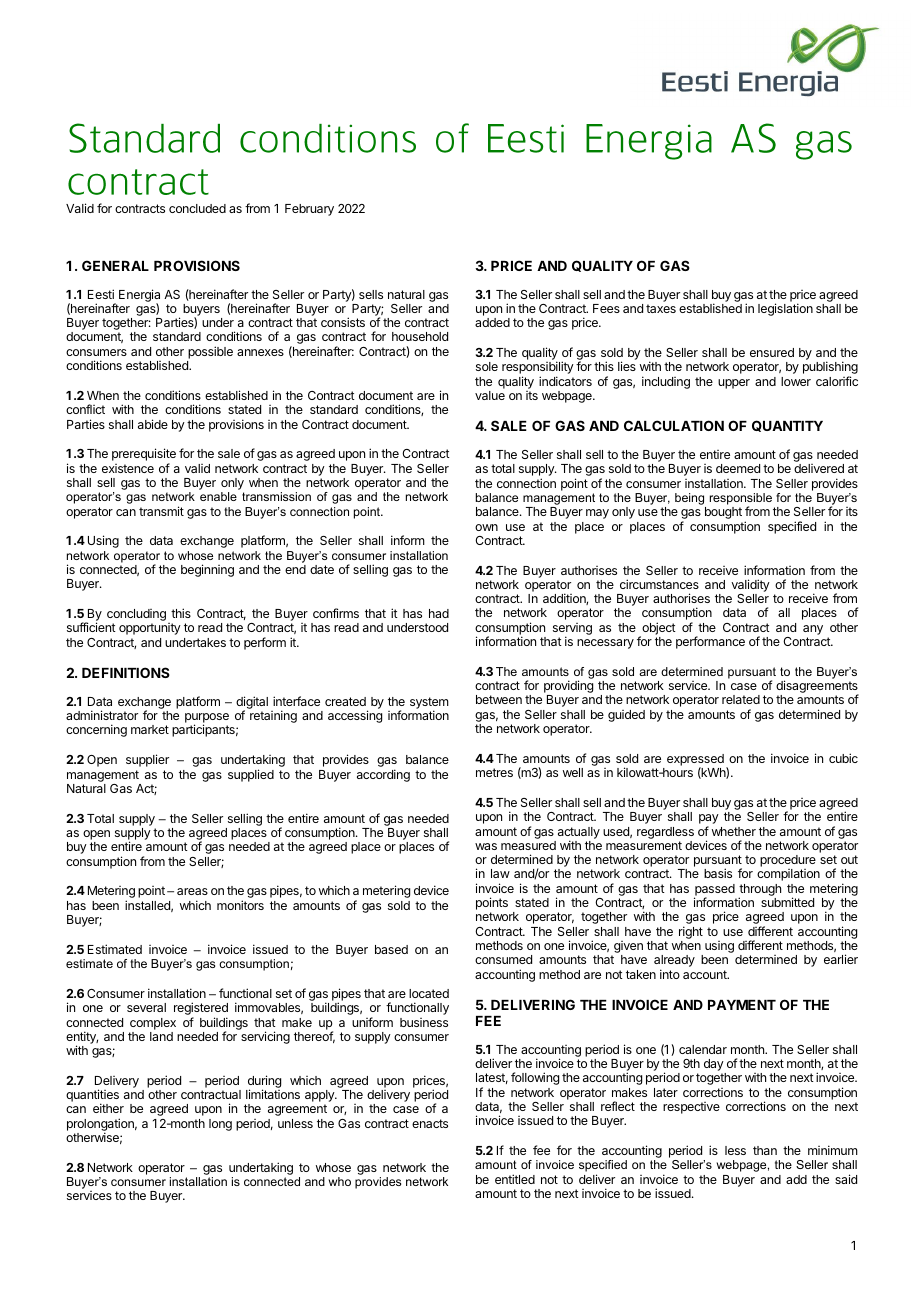  I want to click on concluded, so click(197, 208).
